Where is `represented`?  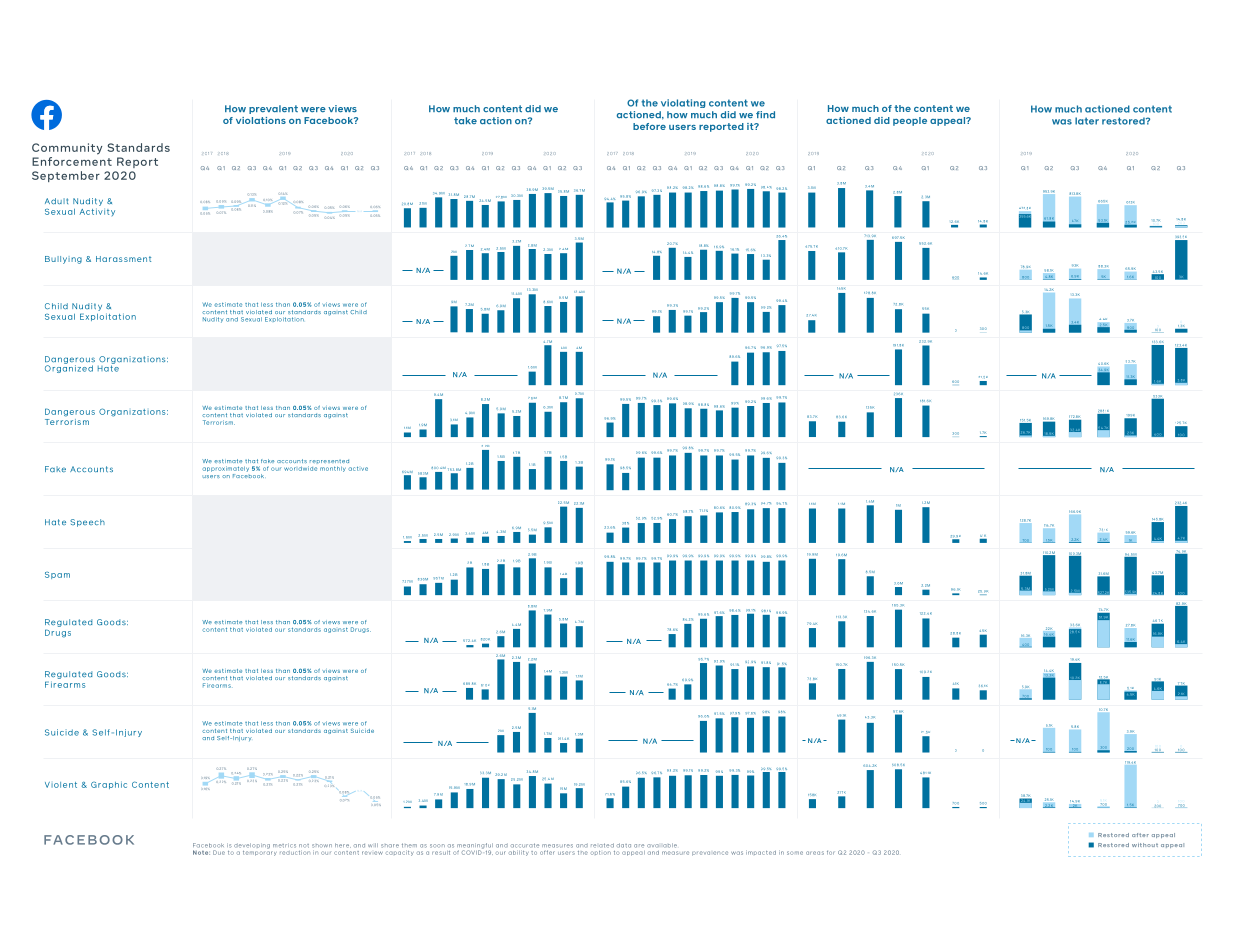 represented is located at coordinates (328, 463).
